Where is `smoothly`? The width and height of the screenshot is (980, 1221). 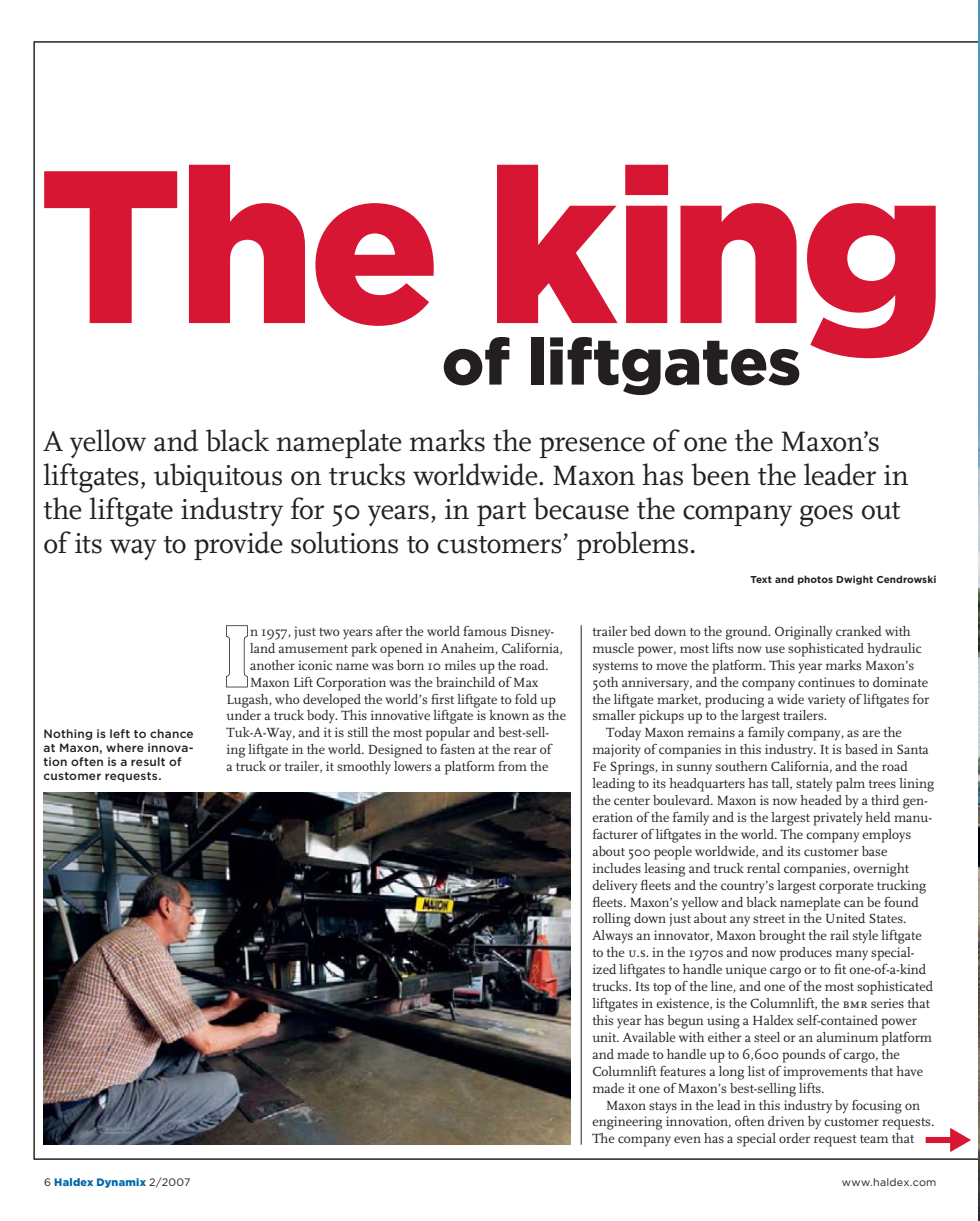 smoothly is located at coordinates (364, 767).
